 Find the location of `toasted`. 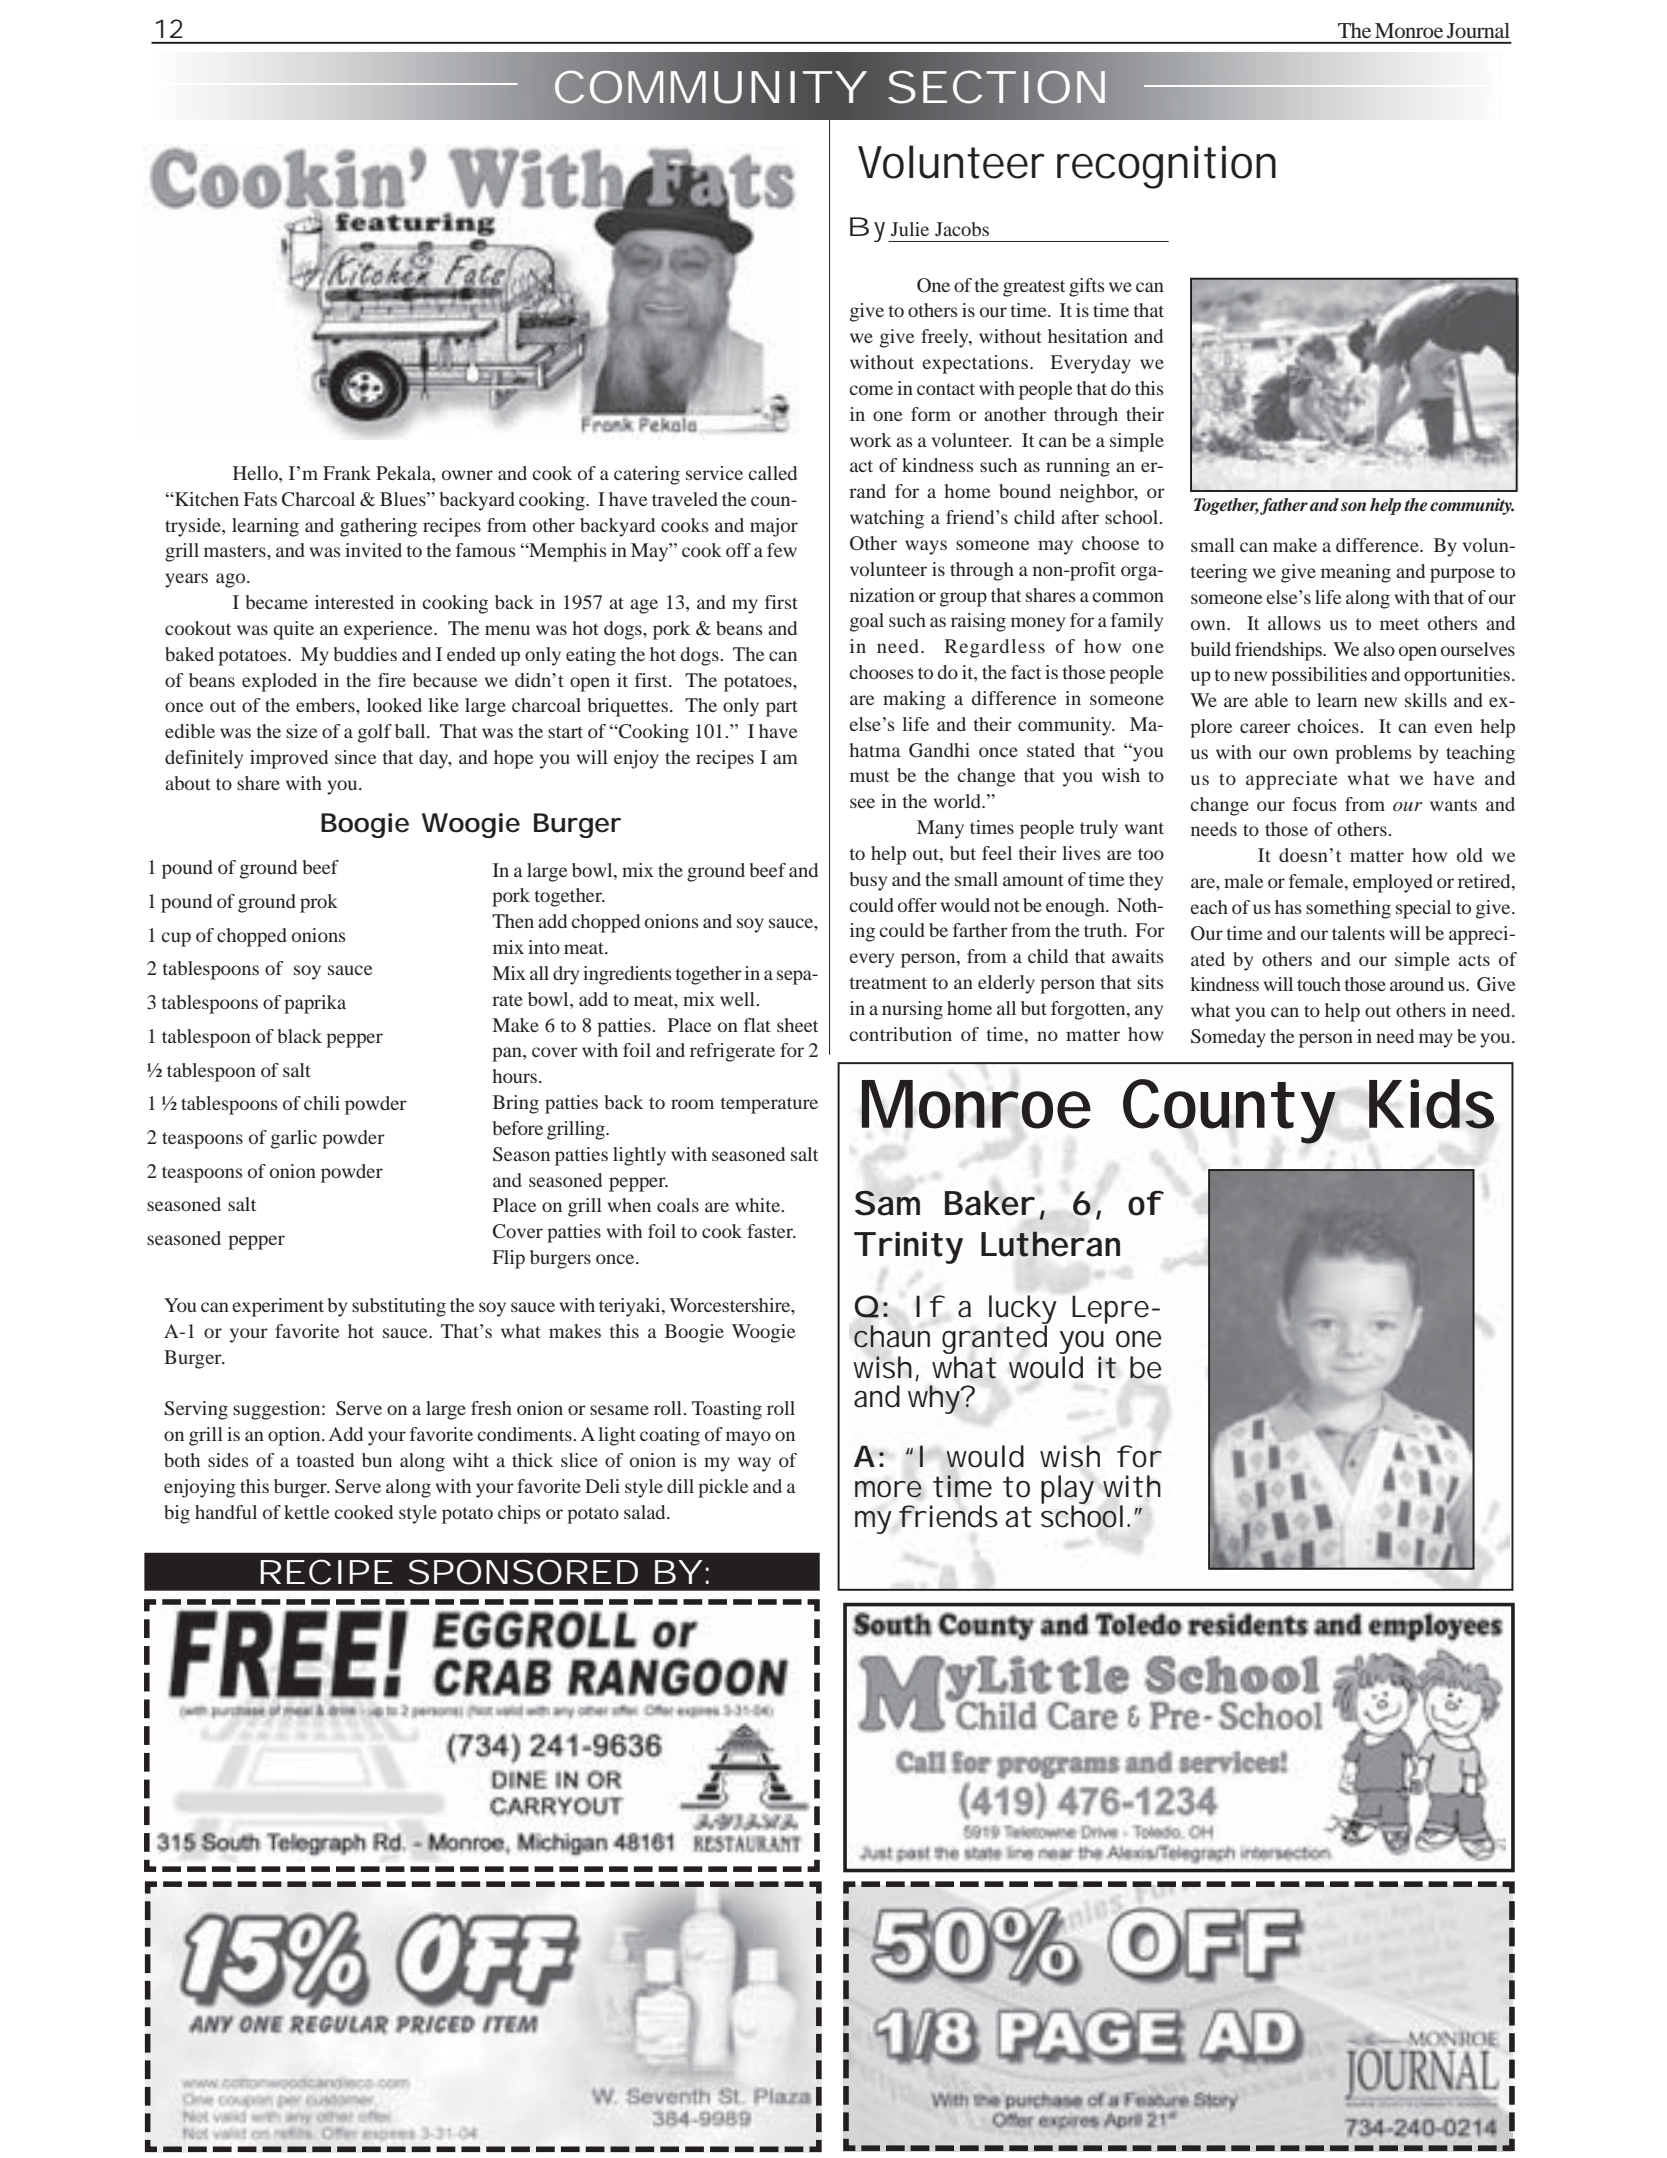

toasted is located at coordinates (325, 1460).
